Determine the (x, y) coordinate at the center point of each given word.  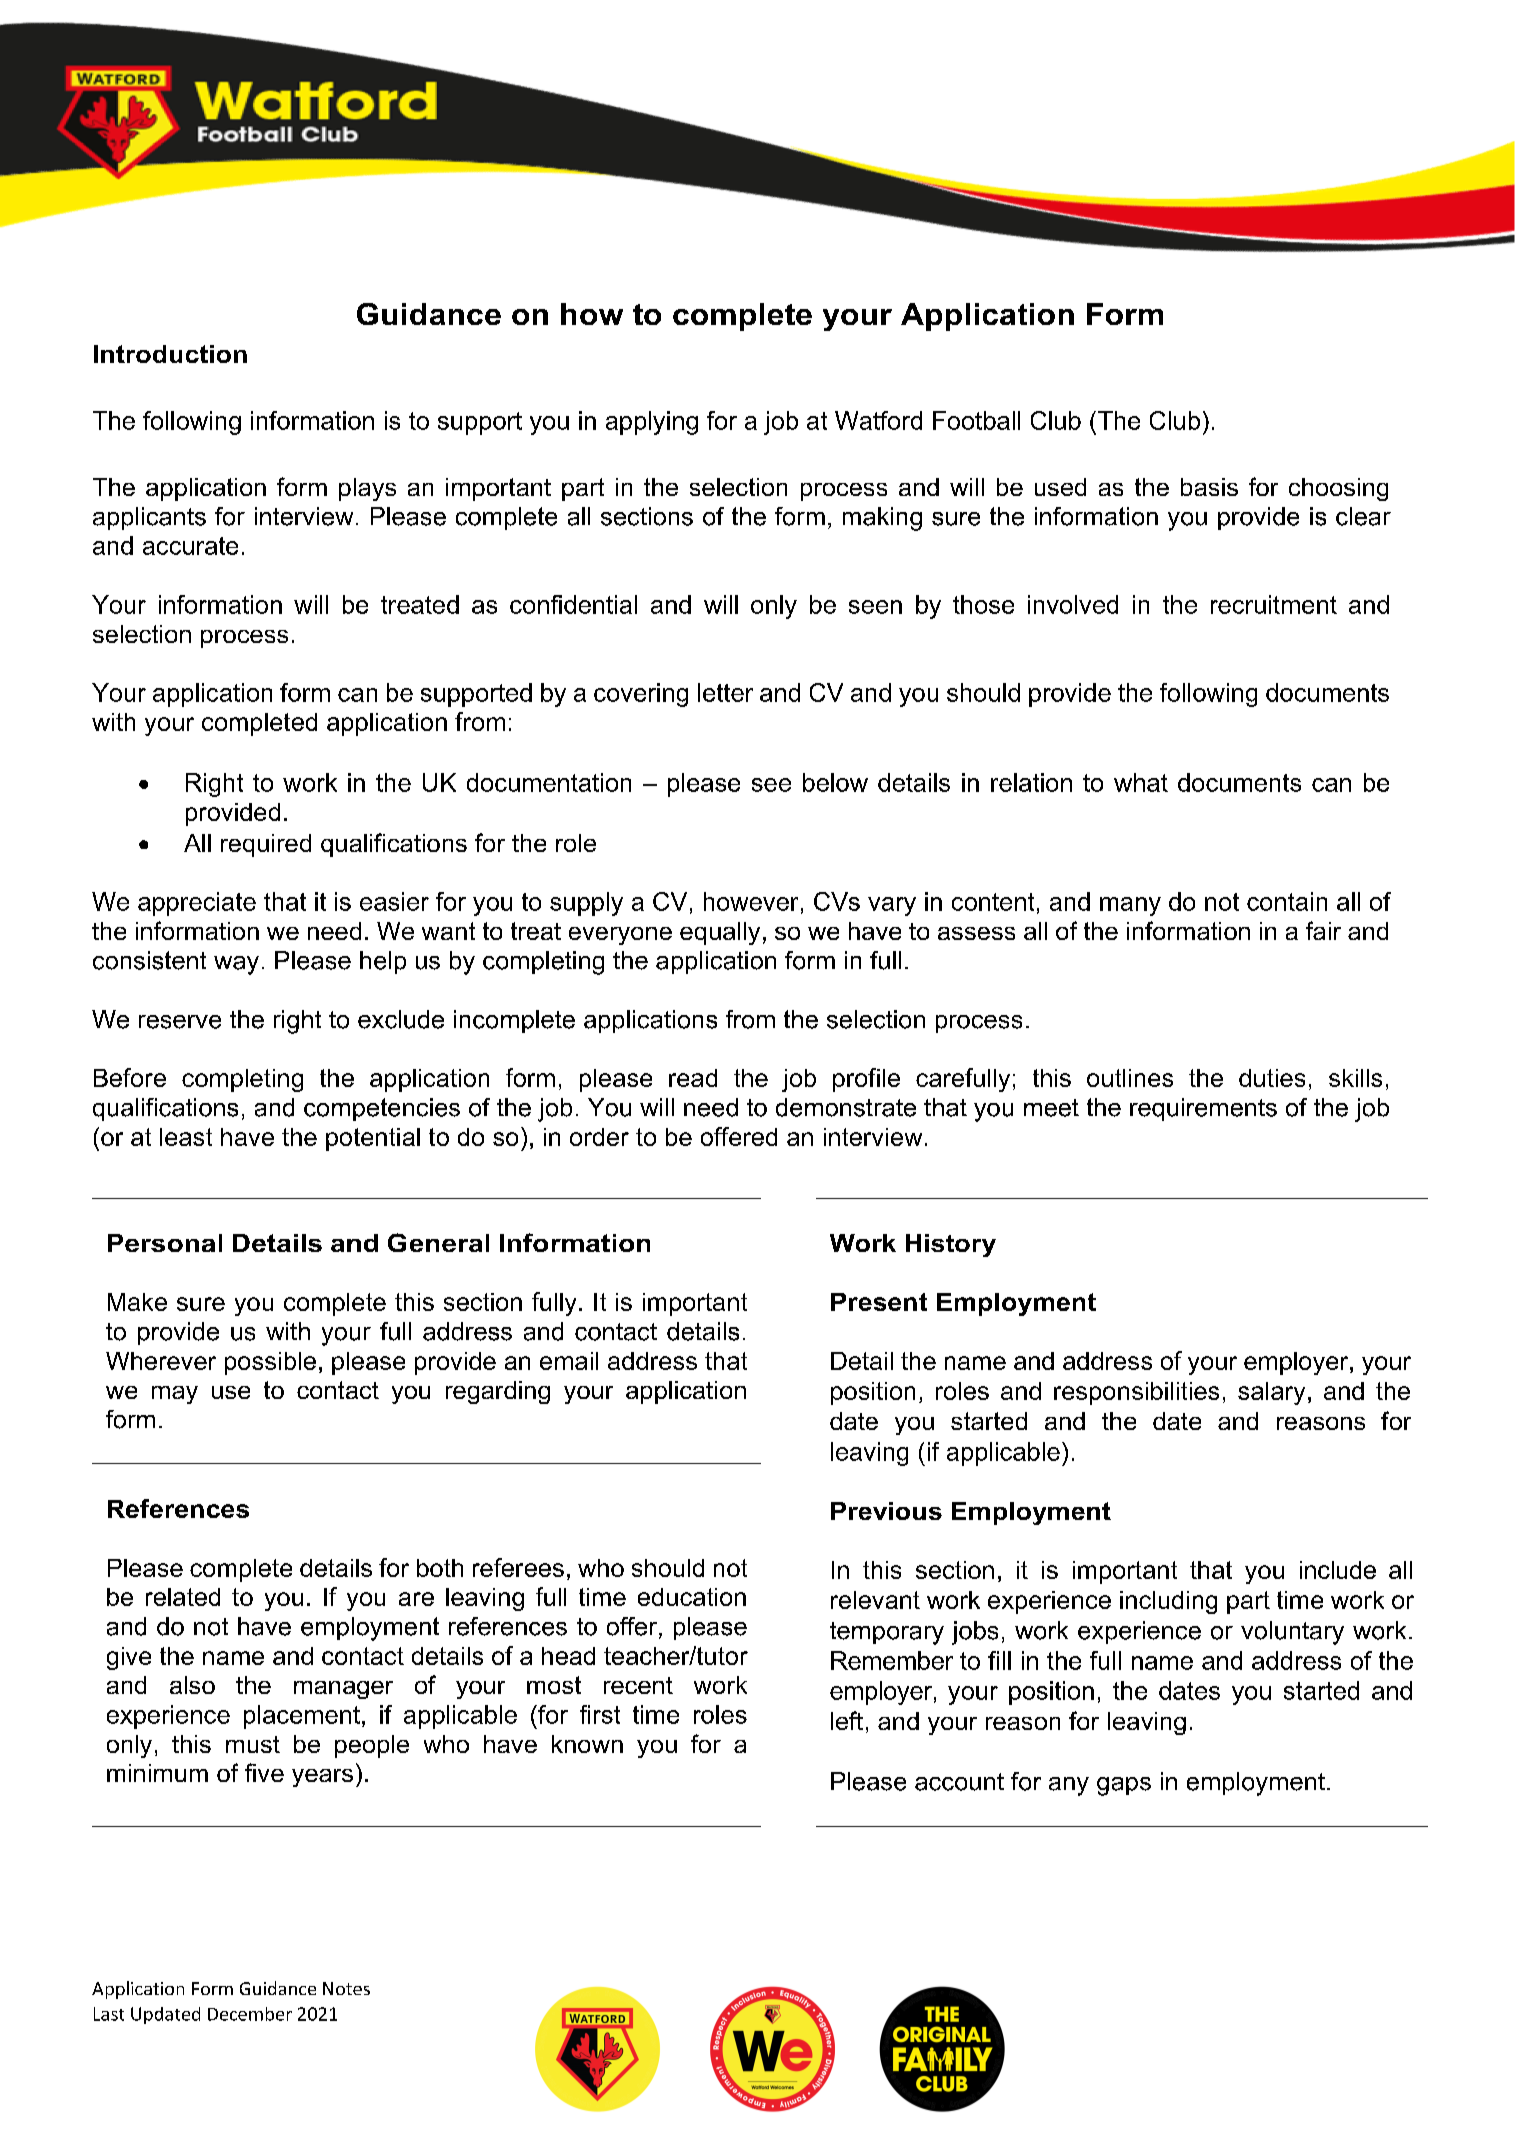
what (1141, 782)
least (186, 1137)
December (250, 2014)
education (692, 1597)
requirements (1203, 1109)
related (183, 1597)
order (599, 1137)
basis (1209, 487)
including (1168, 1602)
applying (652, 423)
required (266, 845)
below (835, 782)
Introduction (170, 354)
